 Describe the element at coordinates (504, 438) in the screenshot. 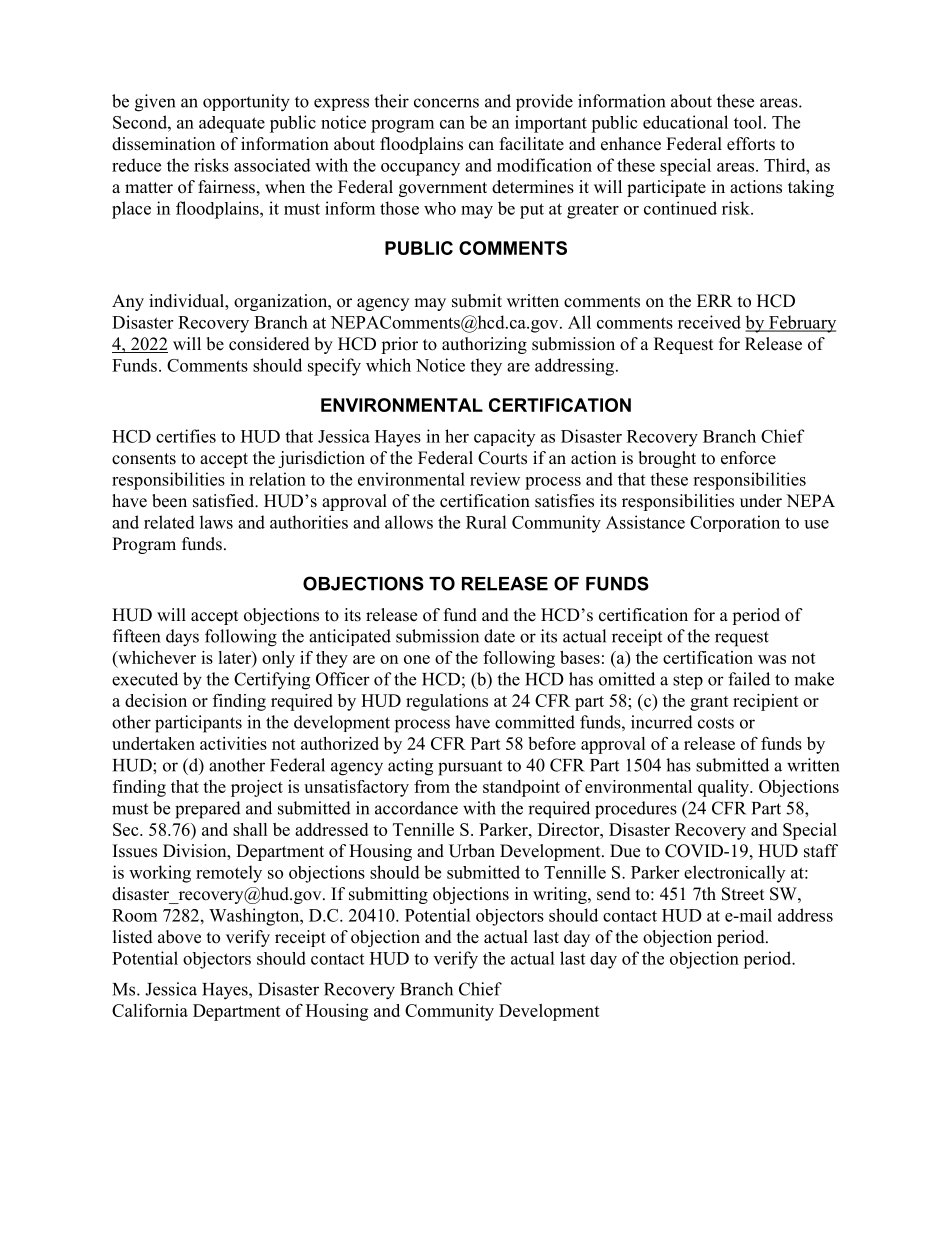

I see `capacity` at that location.
